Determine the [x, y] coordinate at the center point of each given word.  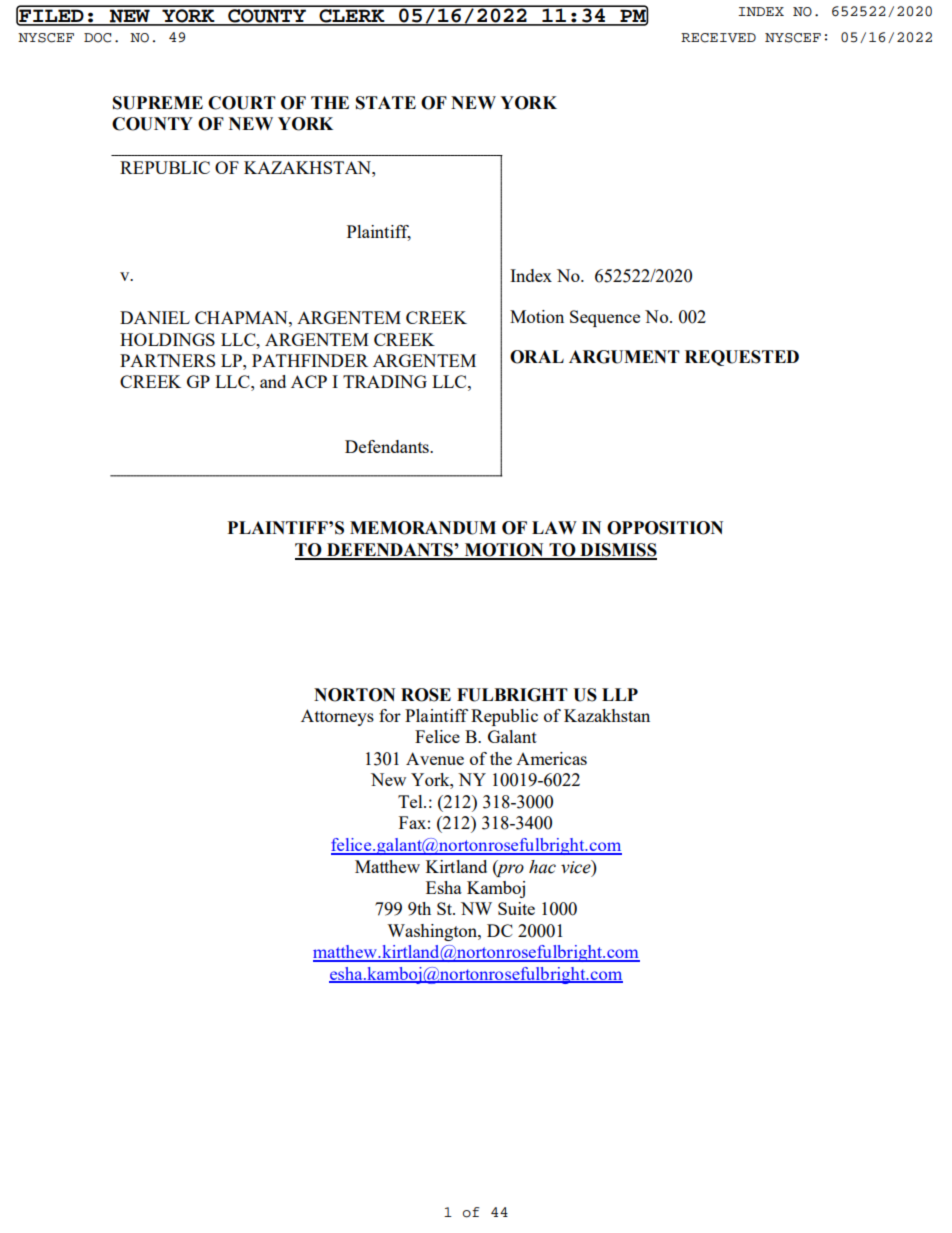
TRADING [385, 381]
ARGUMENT [624, 357]
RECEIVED [718, 38]
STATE [386, 103]
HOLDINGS [167, 339]
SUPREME [158, 103]
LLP [620, 694]
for [390, 715]
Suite [516, 908]
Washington [433, 932]
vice [577, 867]
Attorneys [337, 717]
